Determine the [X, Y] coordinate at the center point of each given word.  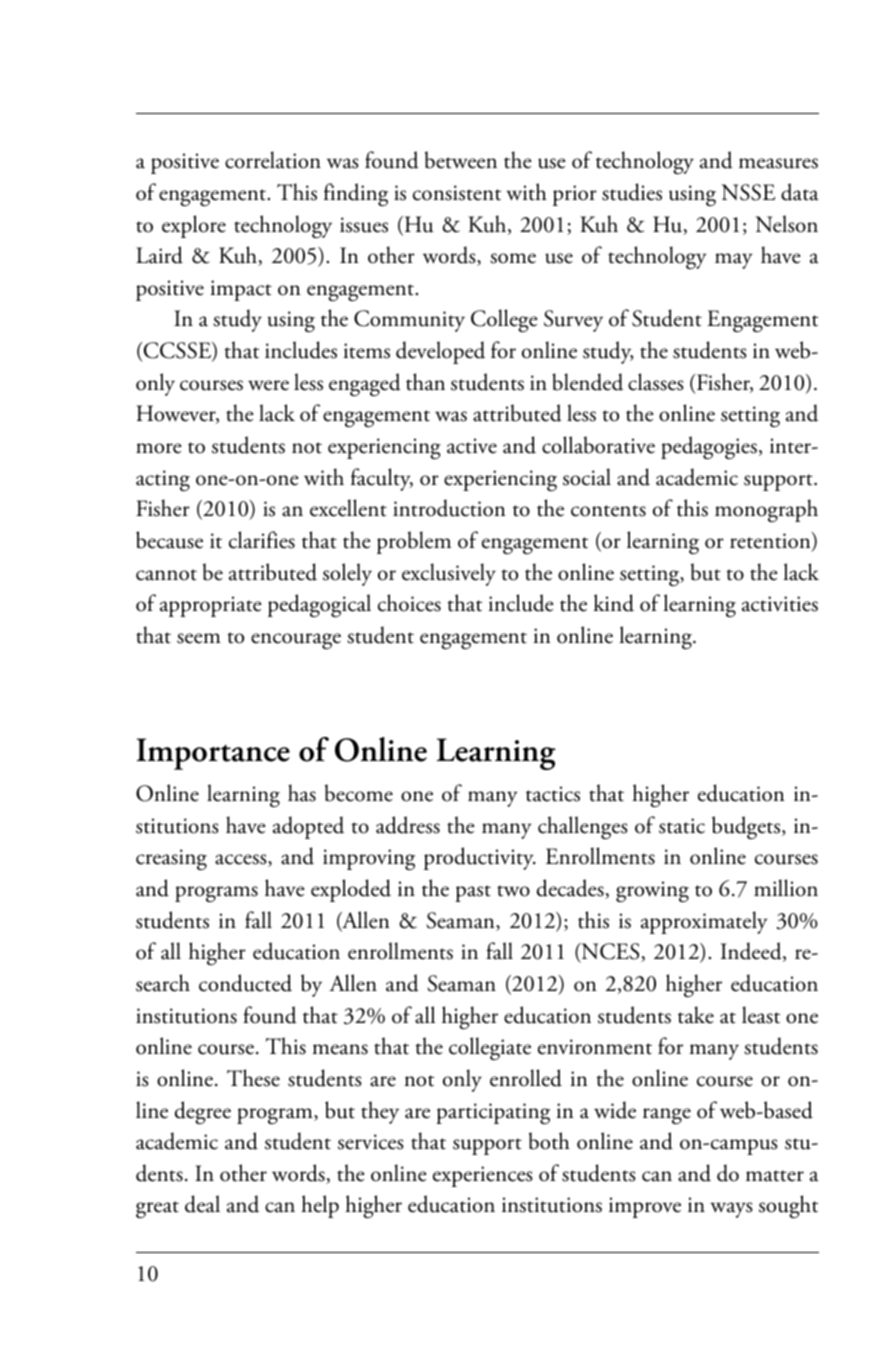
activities [780, 604]
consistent [457, 193]
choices [409, 603]
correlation [273, 160]
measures [778, 163]
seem [199, 638]
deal [202, 1204]
